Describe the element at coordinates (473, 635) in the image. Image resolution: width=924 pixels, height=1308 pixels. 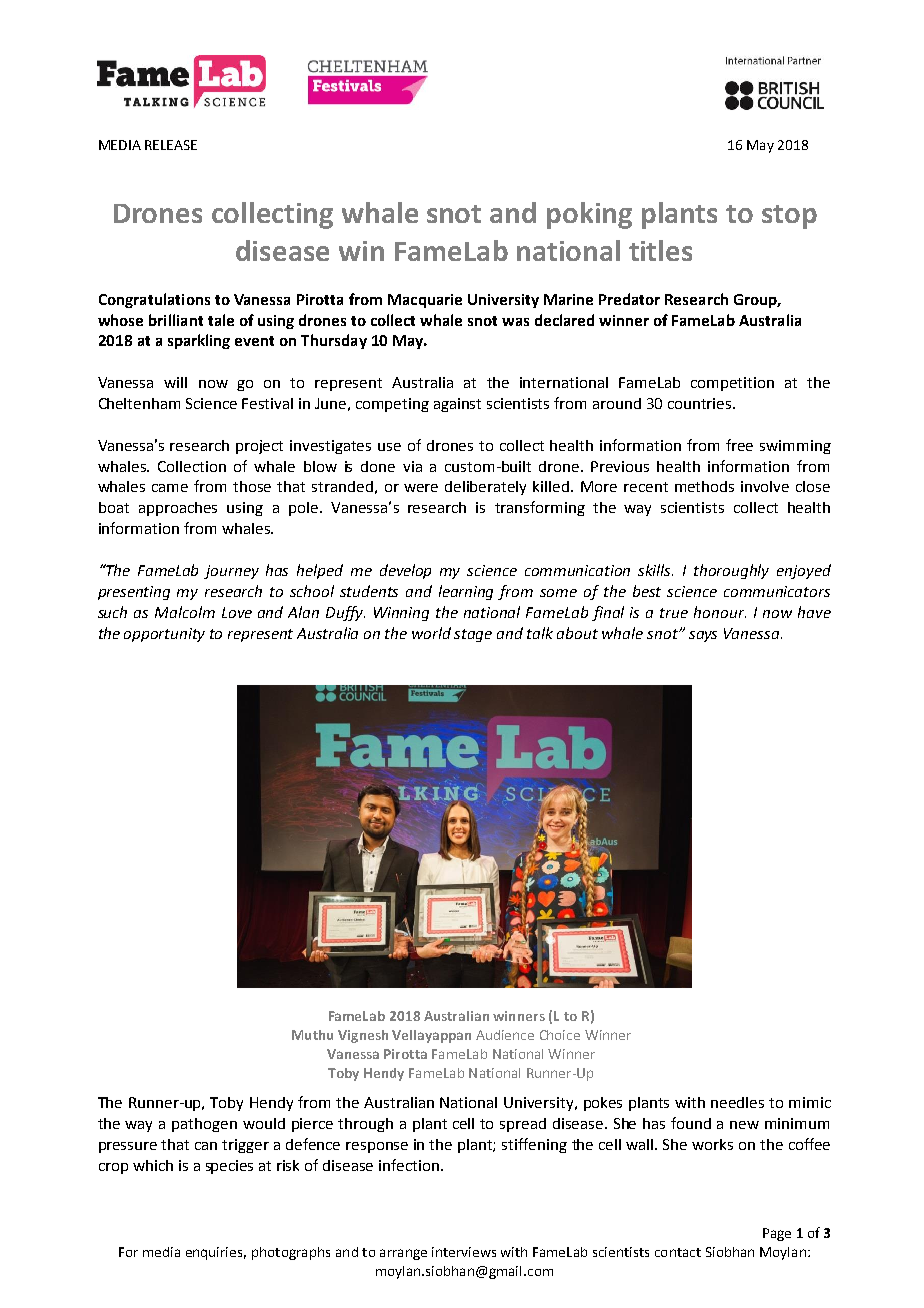
I see `stage` at that location.
